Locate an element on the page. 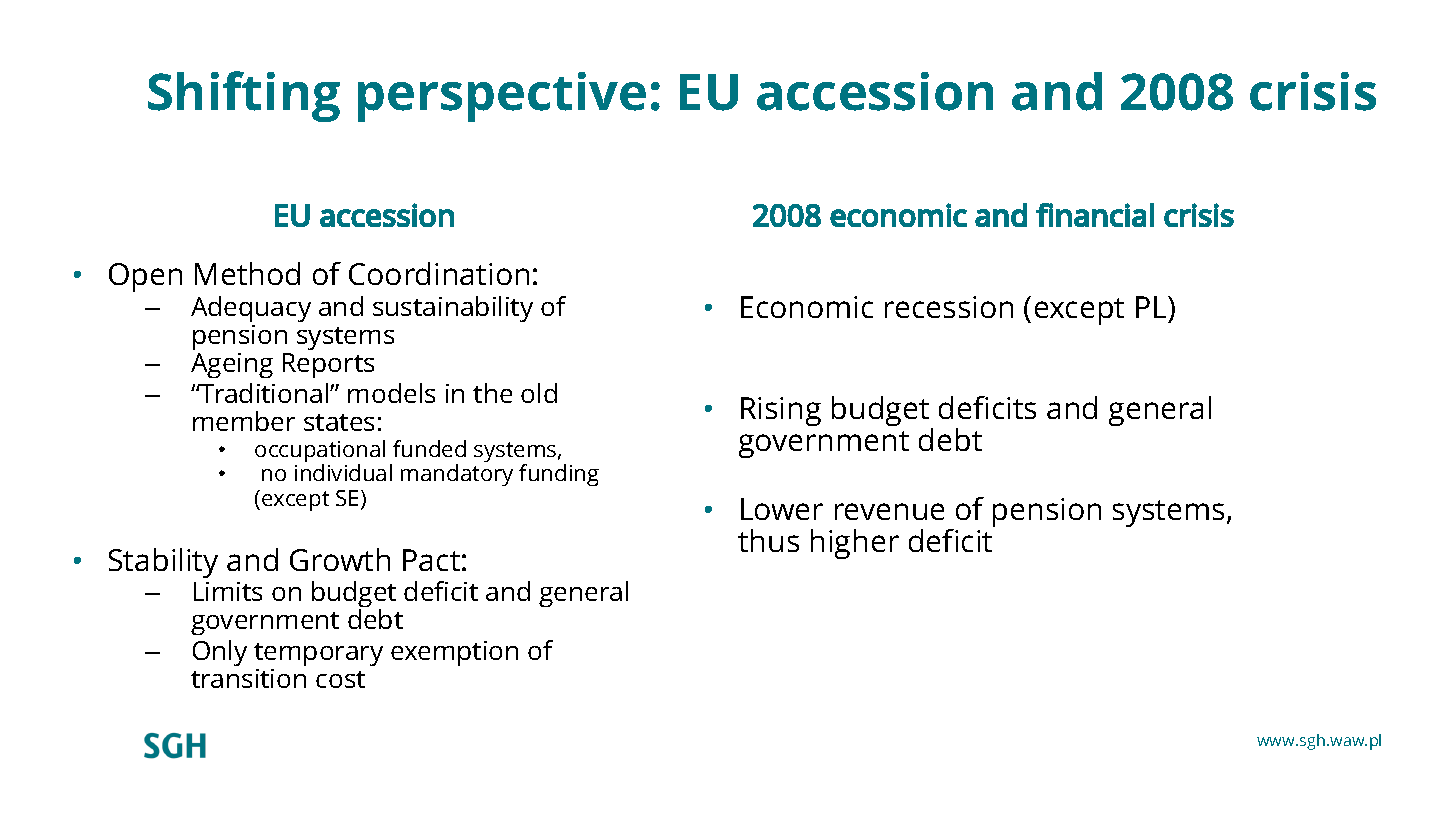 Image resolution: width=1456 pixels, height=819 pixels. financial is located at coordinates (1095, 215).
